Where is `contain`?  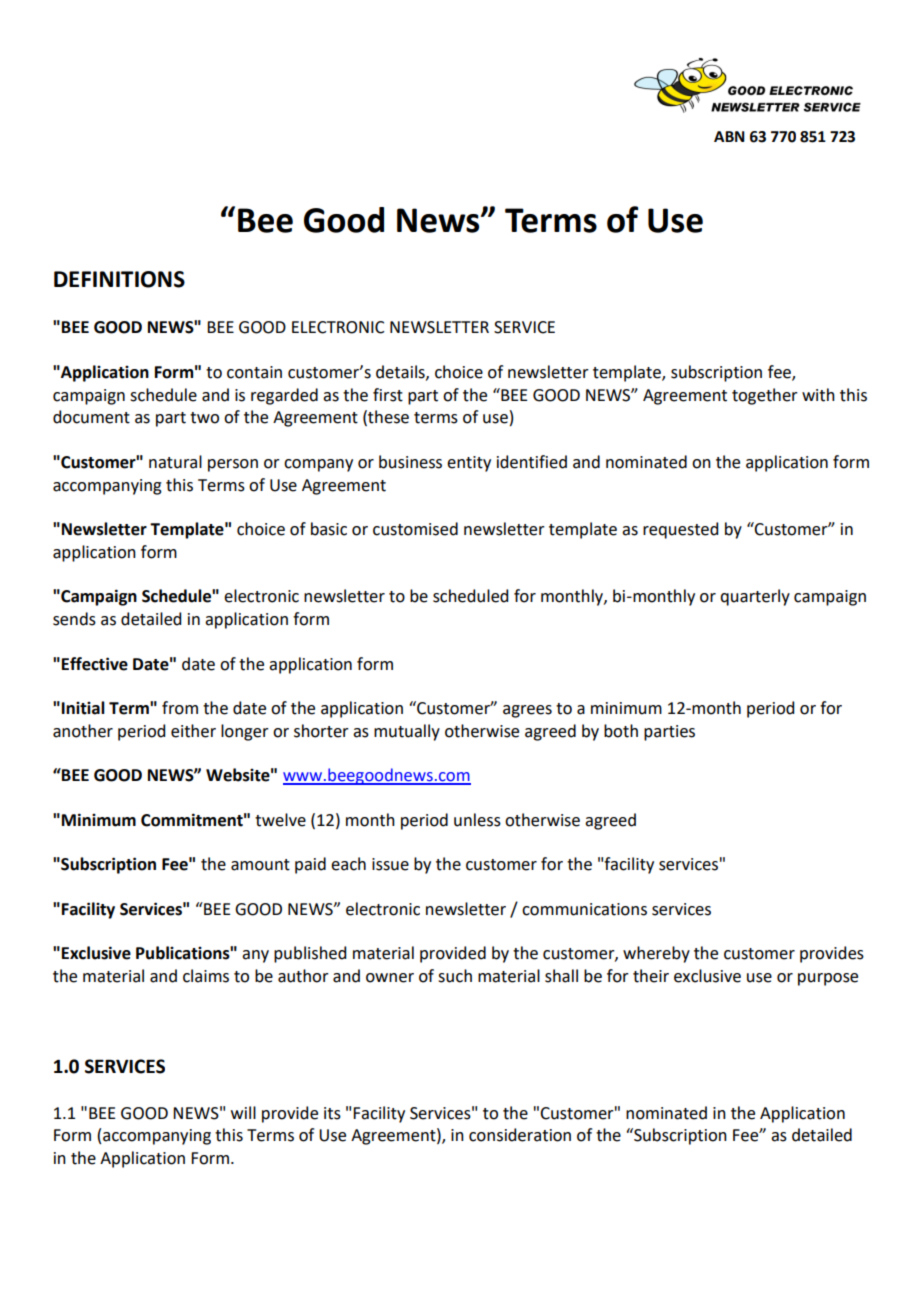 contain is located at coordinates (254, 372).
